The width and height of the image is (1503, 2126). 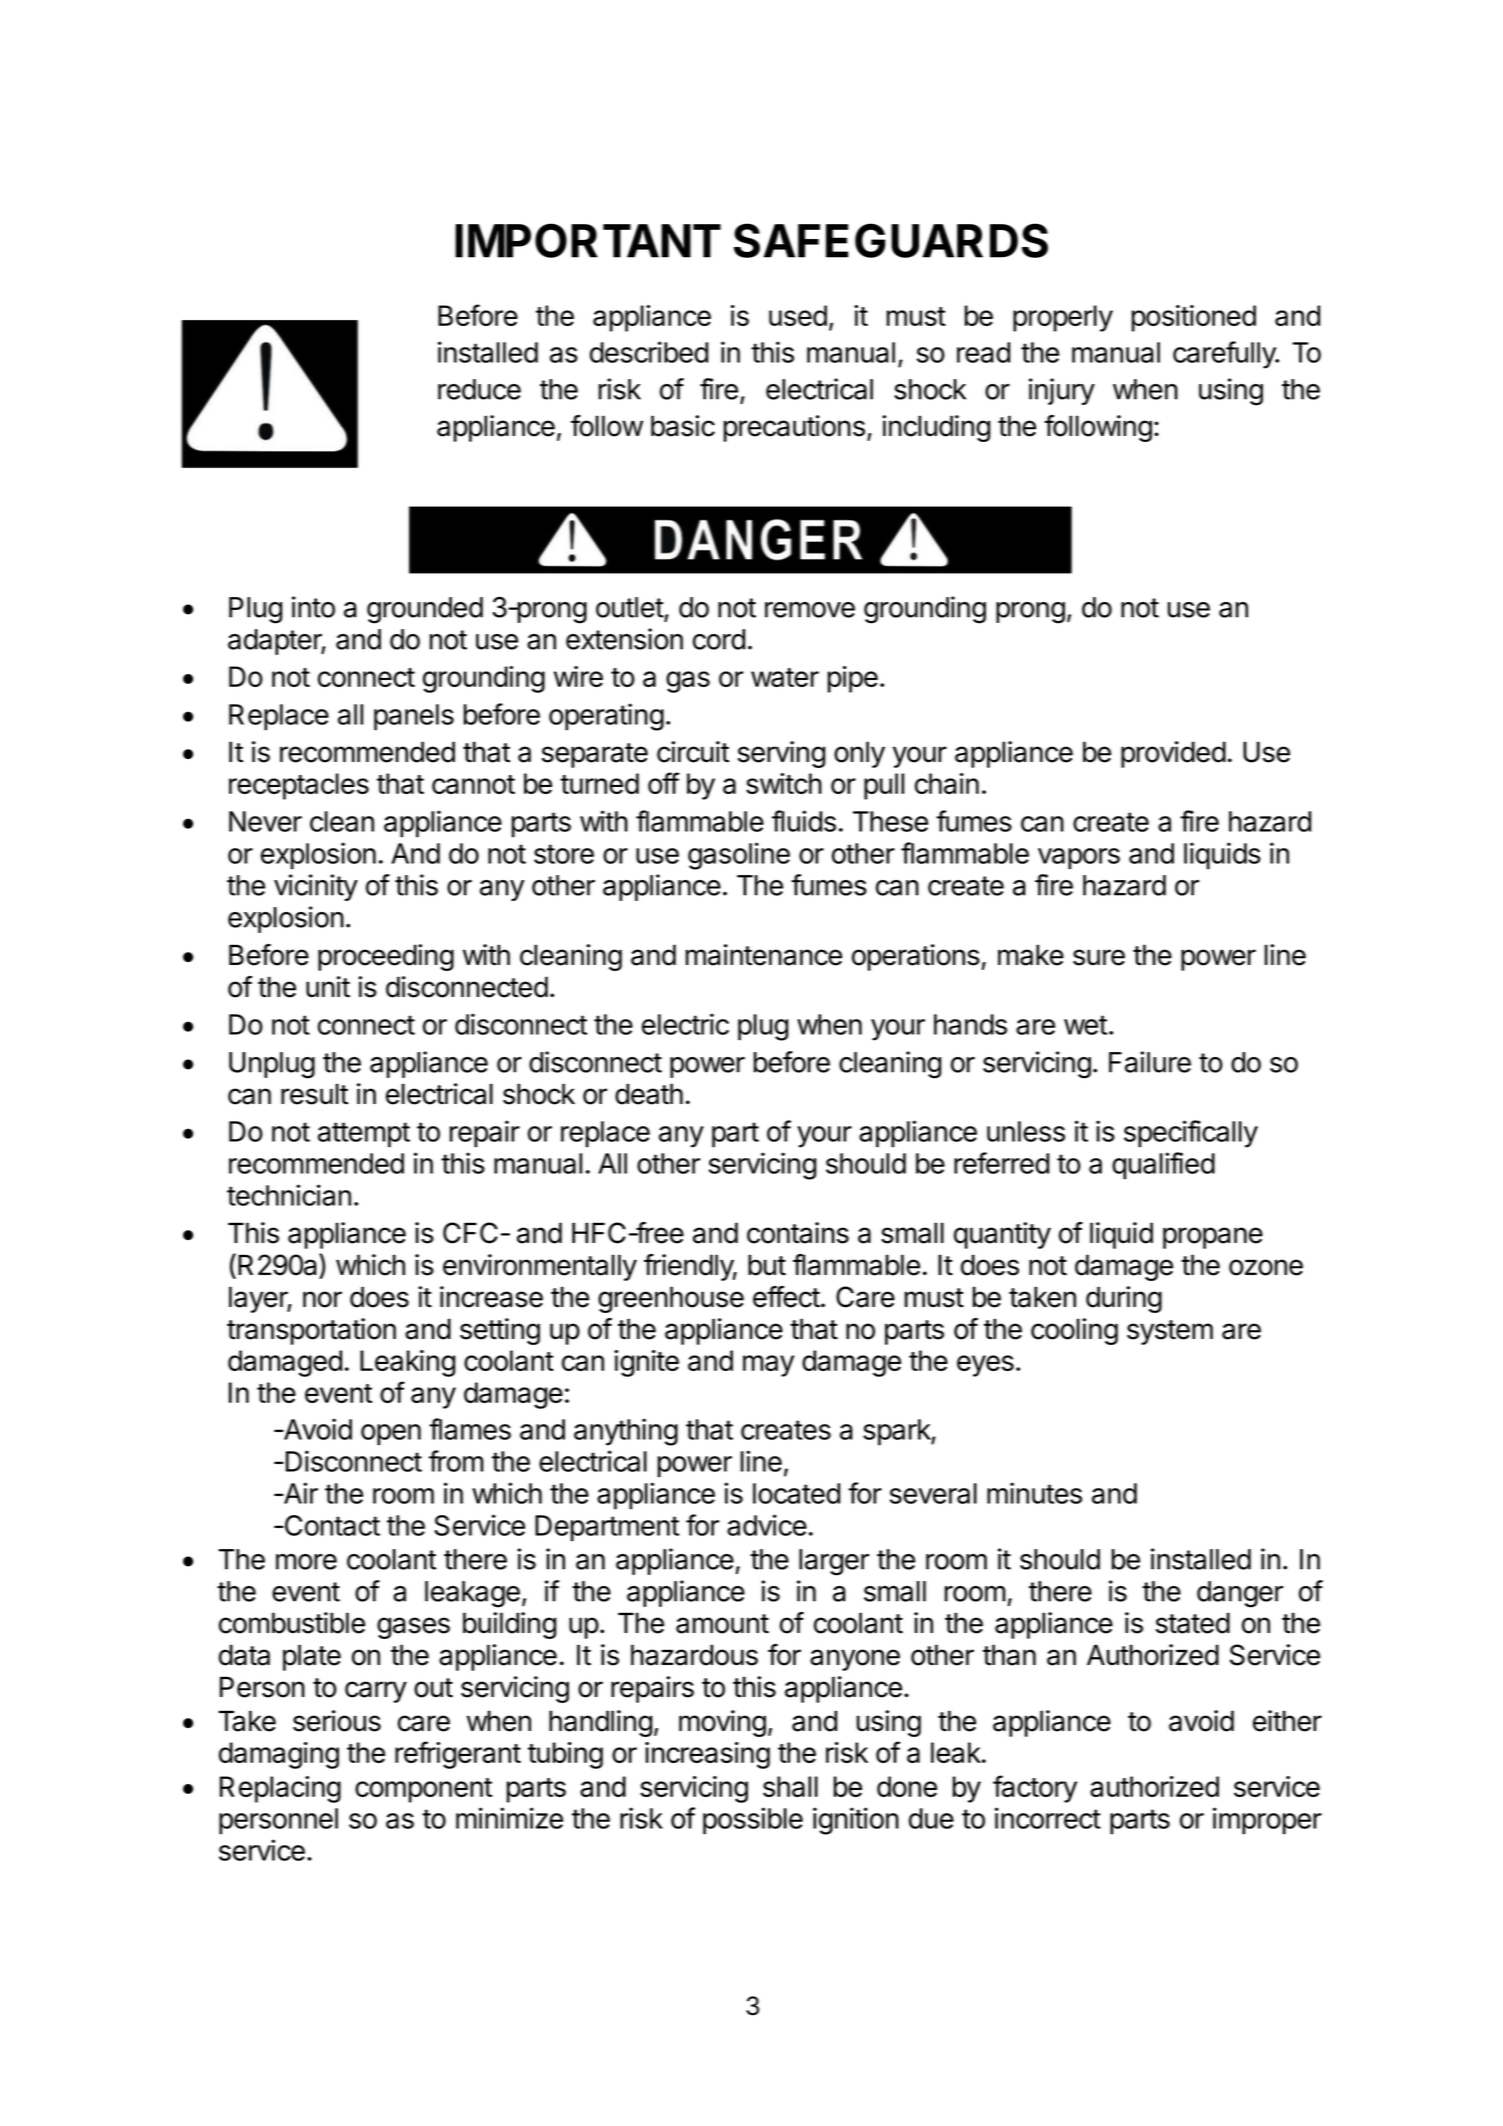 I want to click on used, so click(x=798, y=315).
